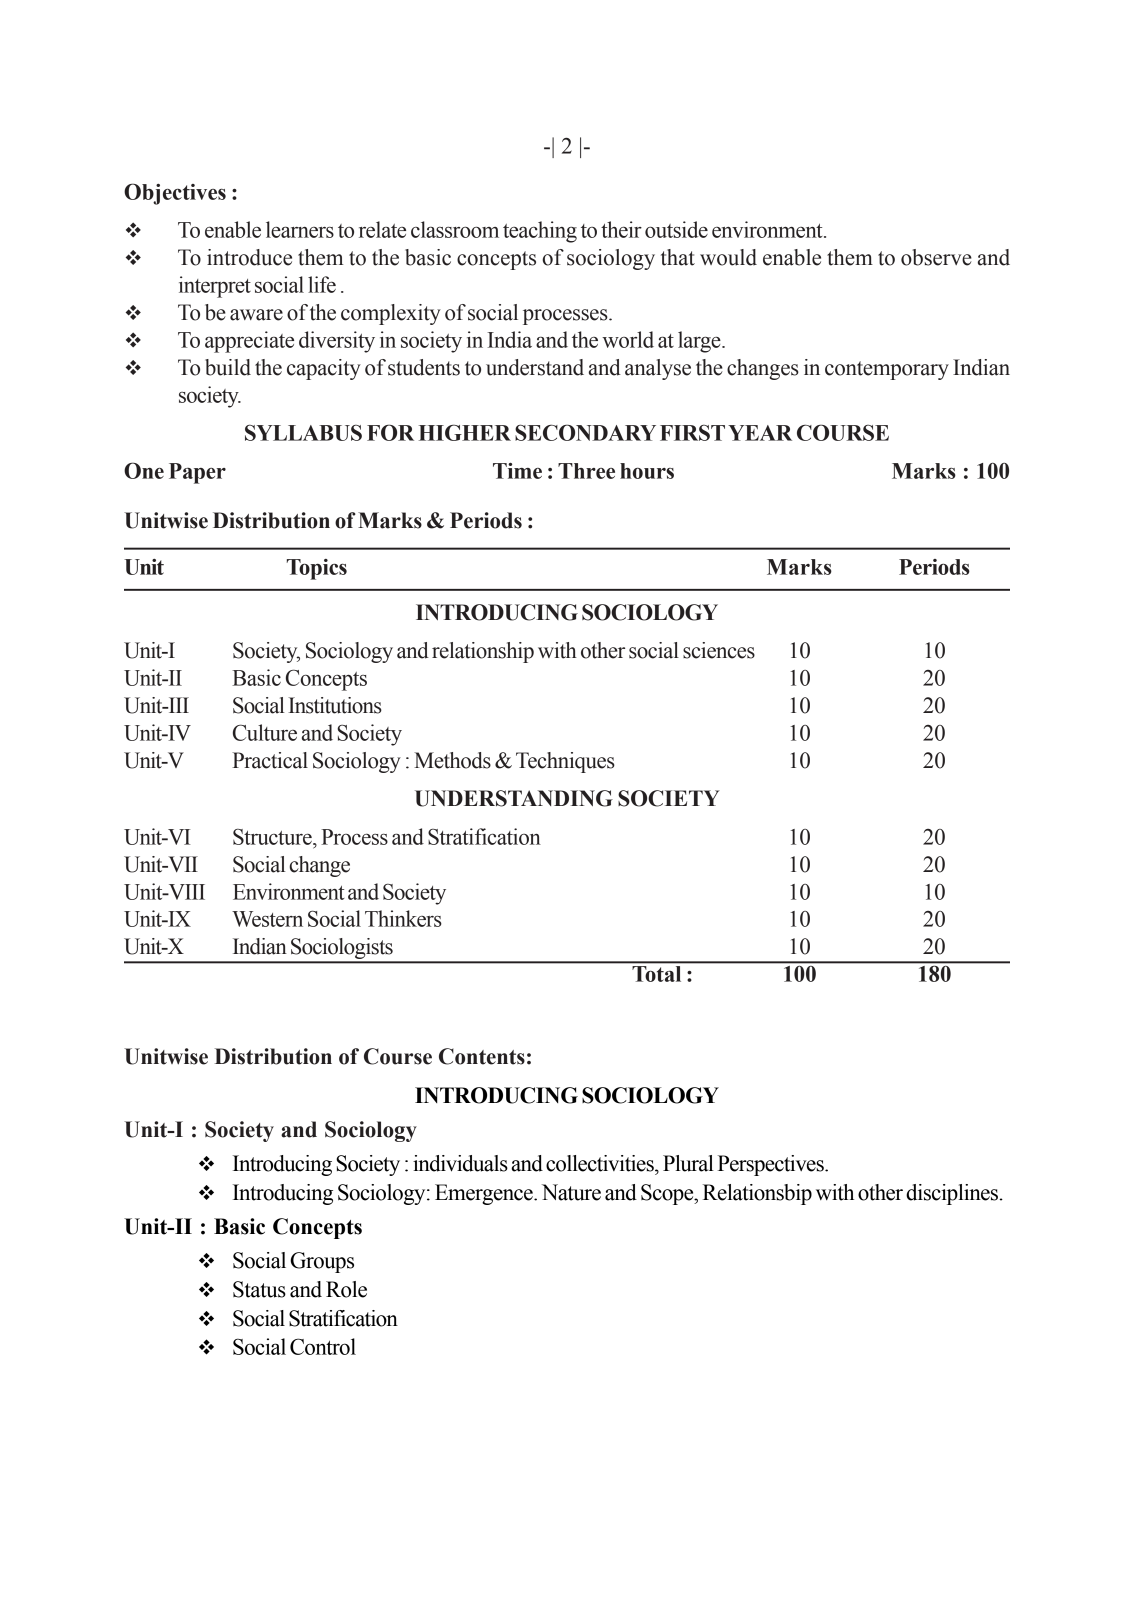 Image resolution: width=1134 pixels, height=1605 pixels. I want to click on Practical, so click(270, 760).
